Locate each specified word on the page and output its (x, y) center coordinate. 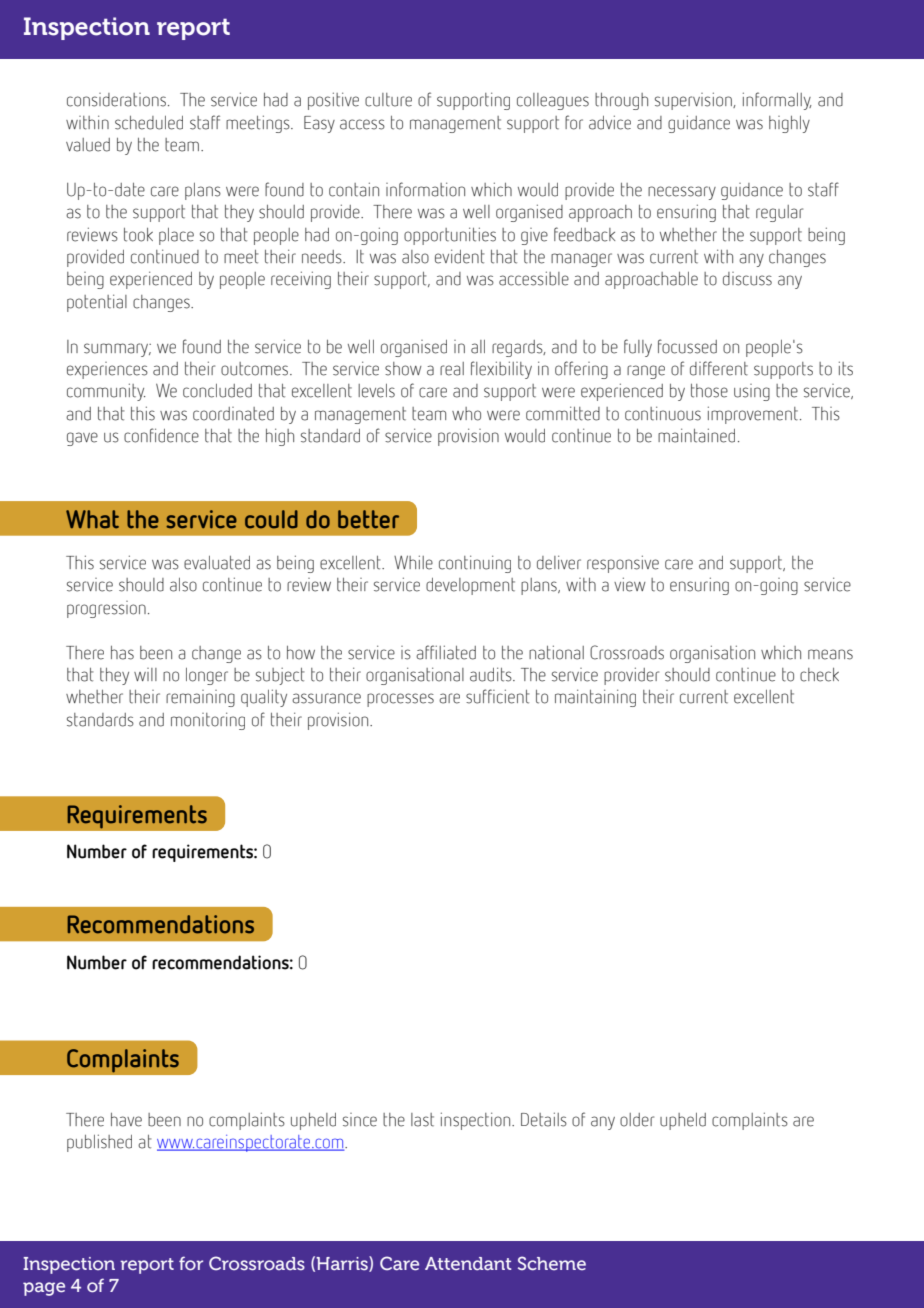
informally (777, 101)
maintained (696, 435)
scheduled (149, 123)
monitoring (208, 721)
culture (388, 100)
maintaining (595, 698)
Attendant (468, 1263)
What (92, 519)
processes (400, 700)
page (44, 1289)
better (368, 519)
